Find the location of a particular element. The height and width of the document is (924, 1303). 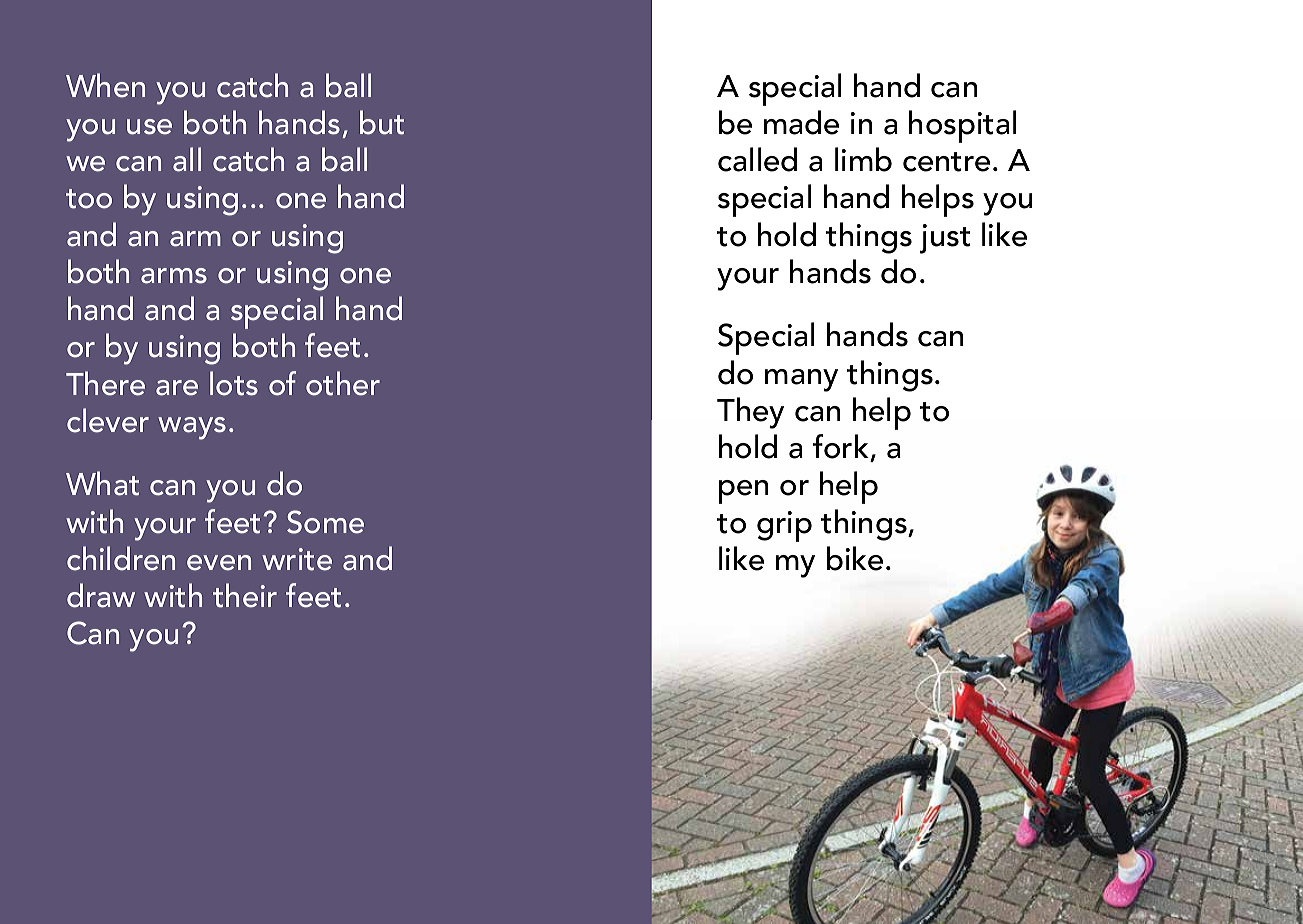

made is located at coordinates (801, 122).
